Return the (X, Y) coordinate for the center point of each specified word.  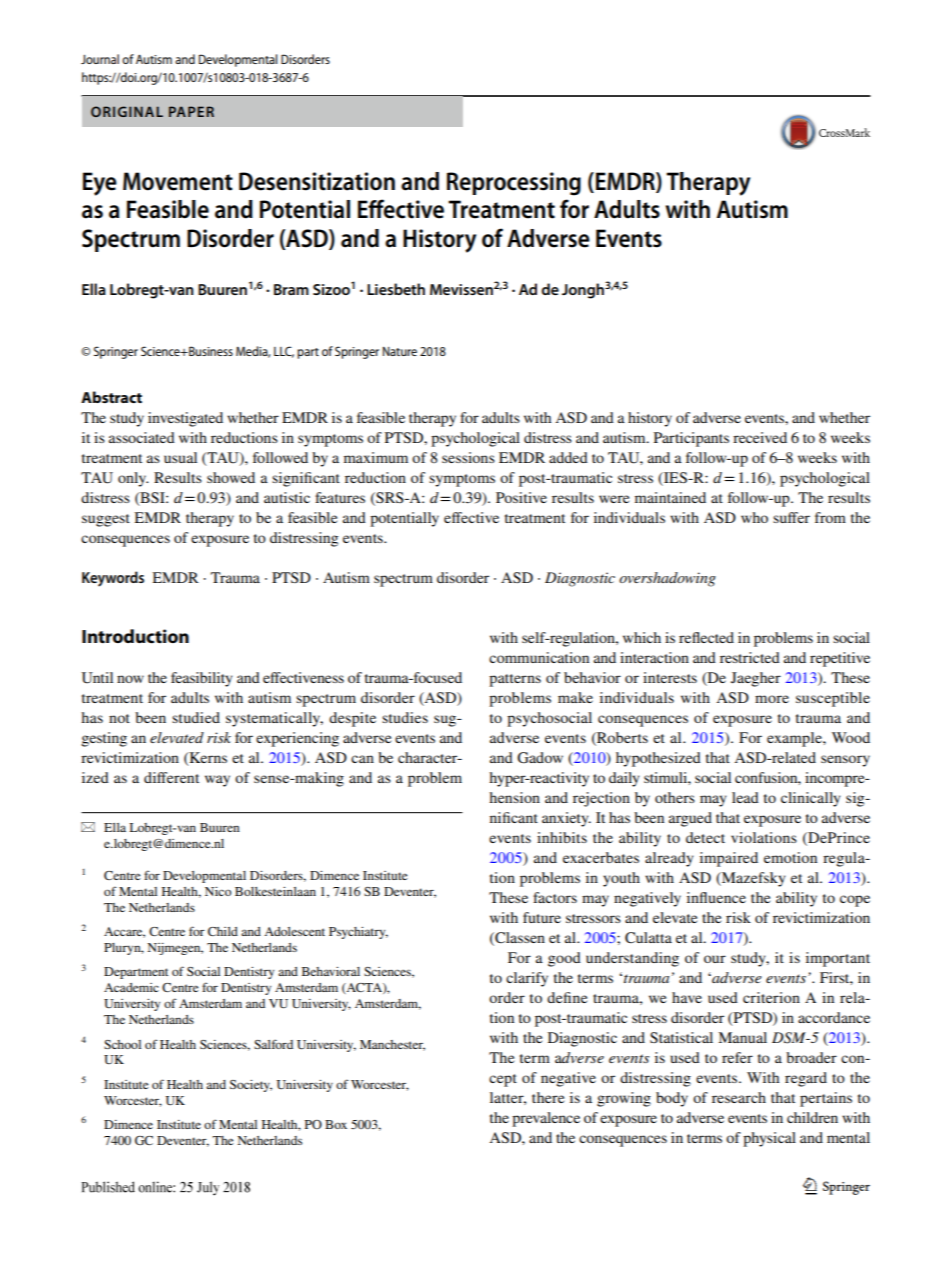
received (760, 437)
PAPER (191, 111)
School (122, 1044)
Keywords (113, 579)
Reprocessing (514, 184)
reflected (706, 637)
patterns (515, 680)
